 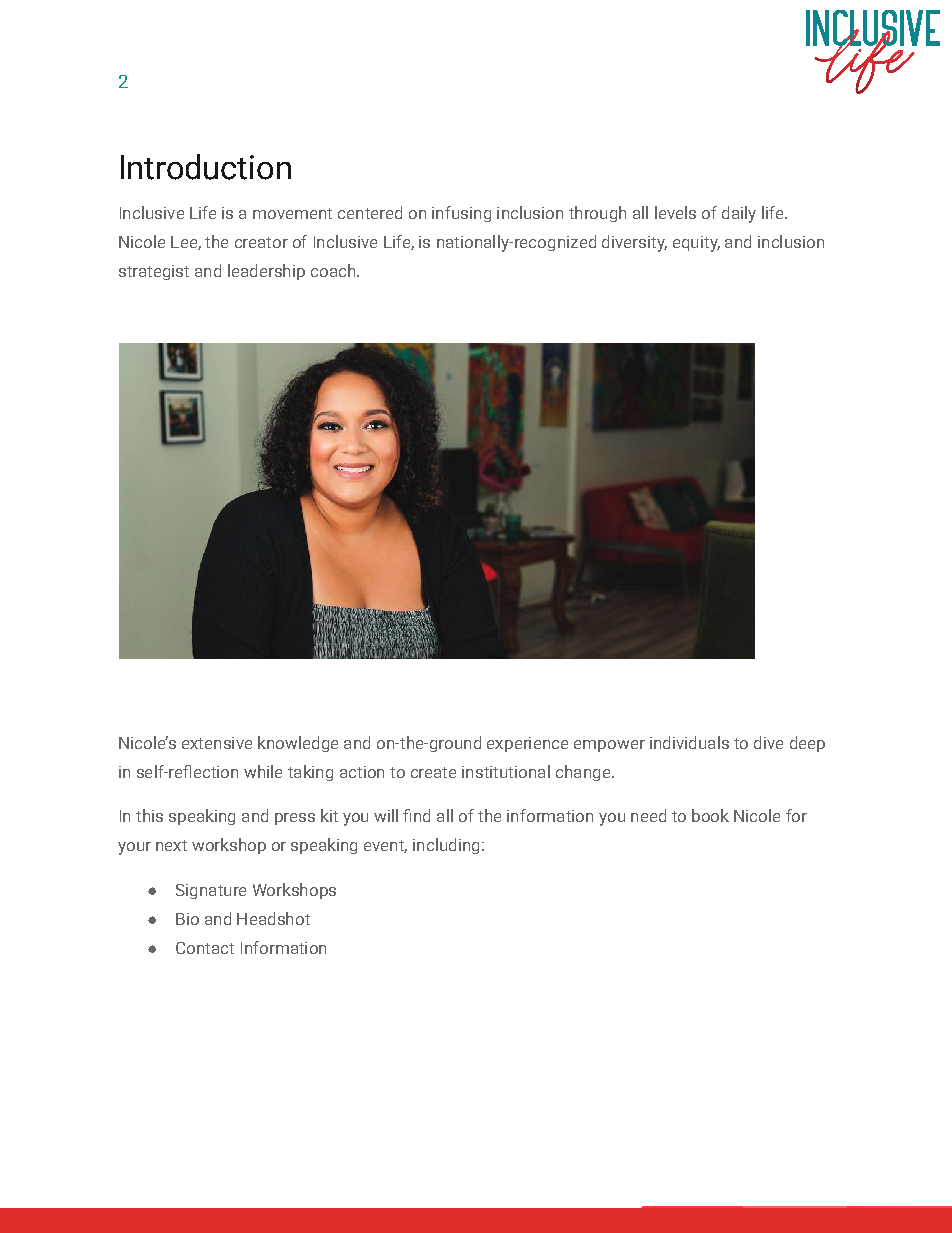 I want to click on infusing, so click(x=461, y=214).
